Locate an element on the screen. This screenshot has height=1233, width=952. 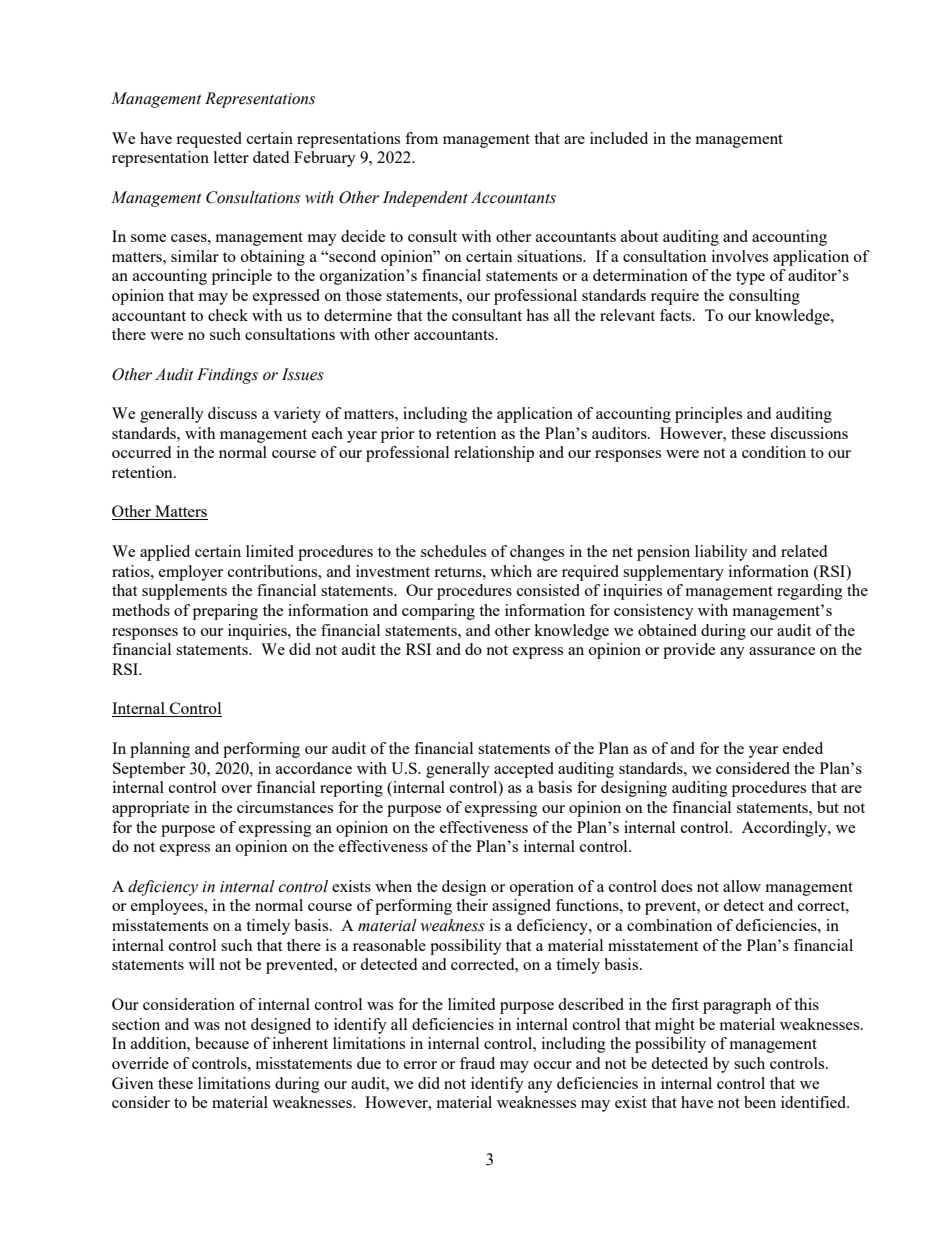
provide is located at coordinates (689, 651).
